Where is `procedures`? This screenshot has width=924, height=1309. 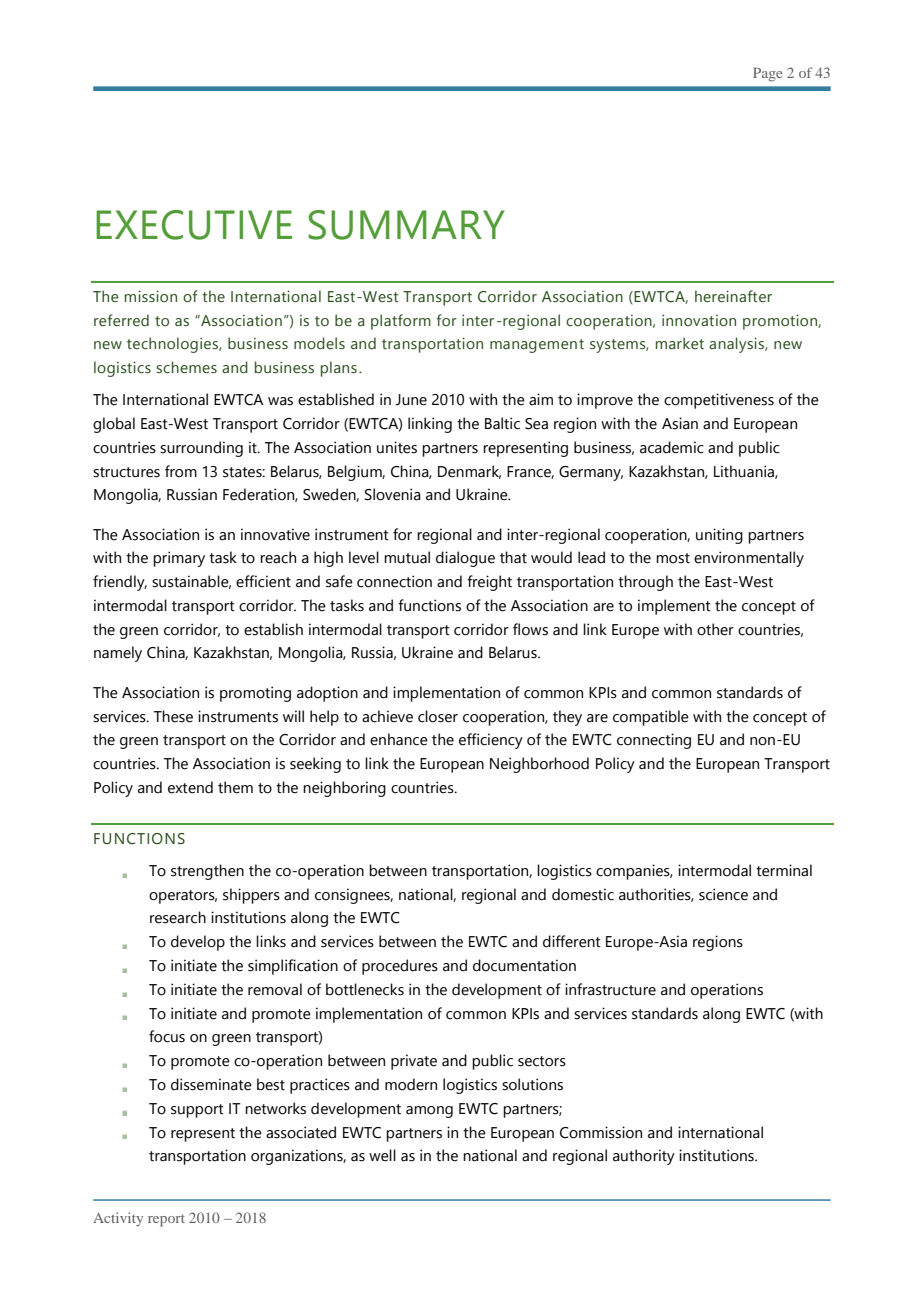 procedures is located at coordinates (400, 967).
